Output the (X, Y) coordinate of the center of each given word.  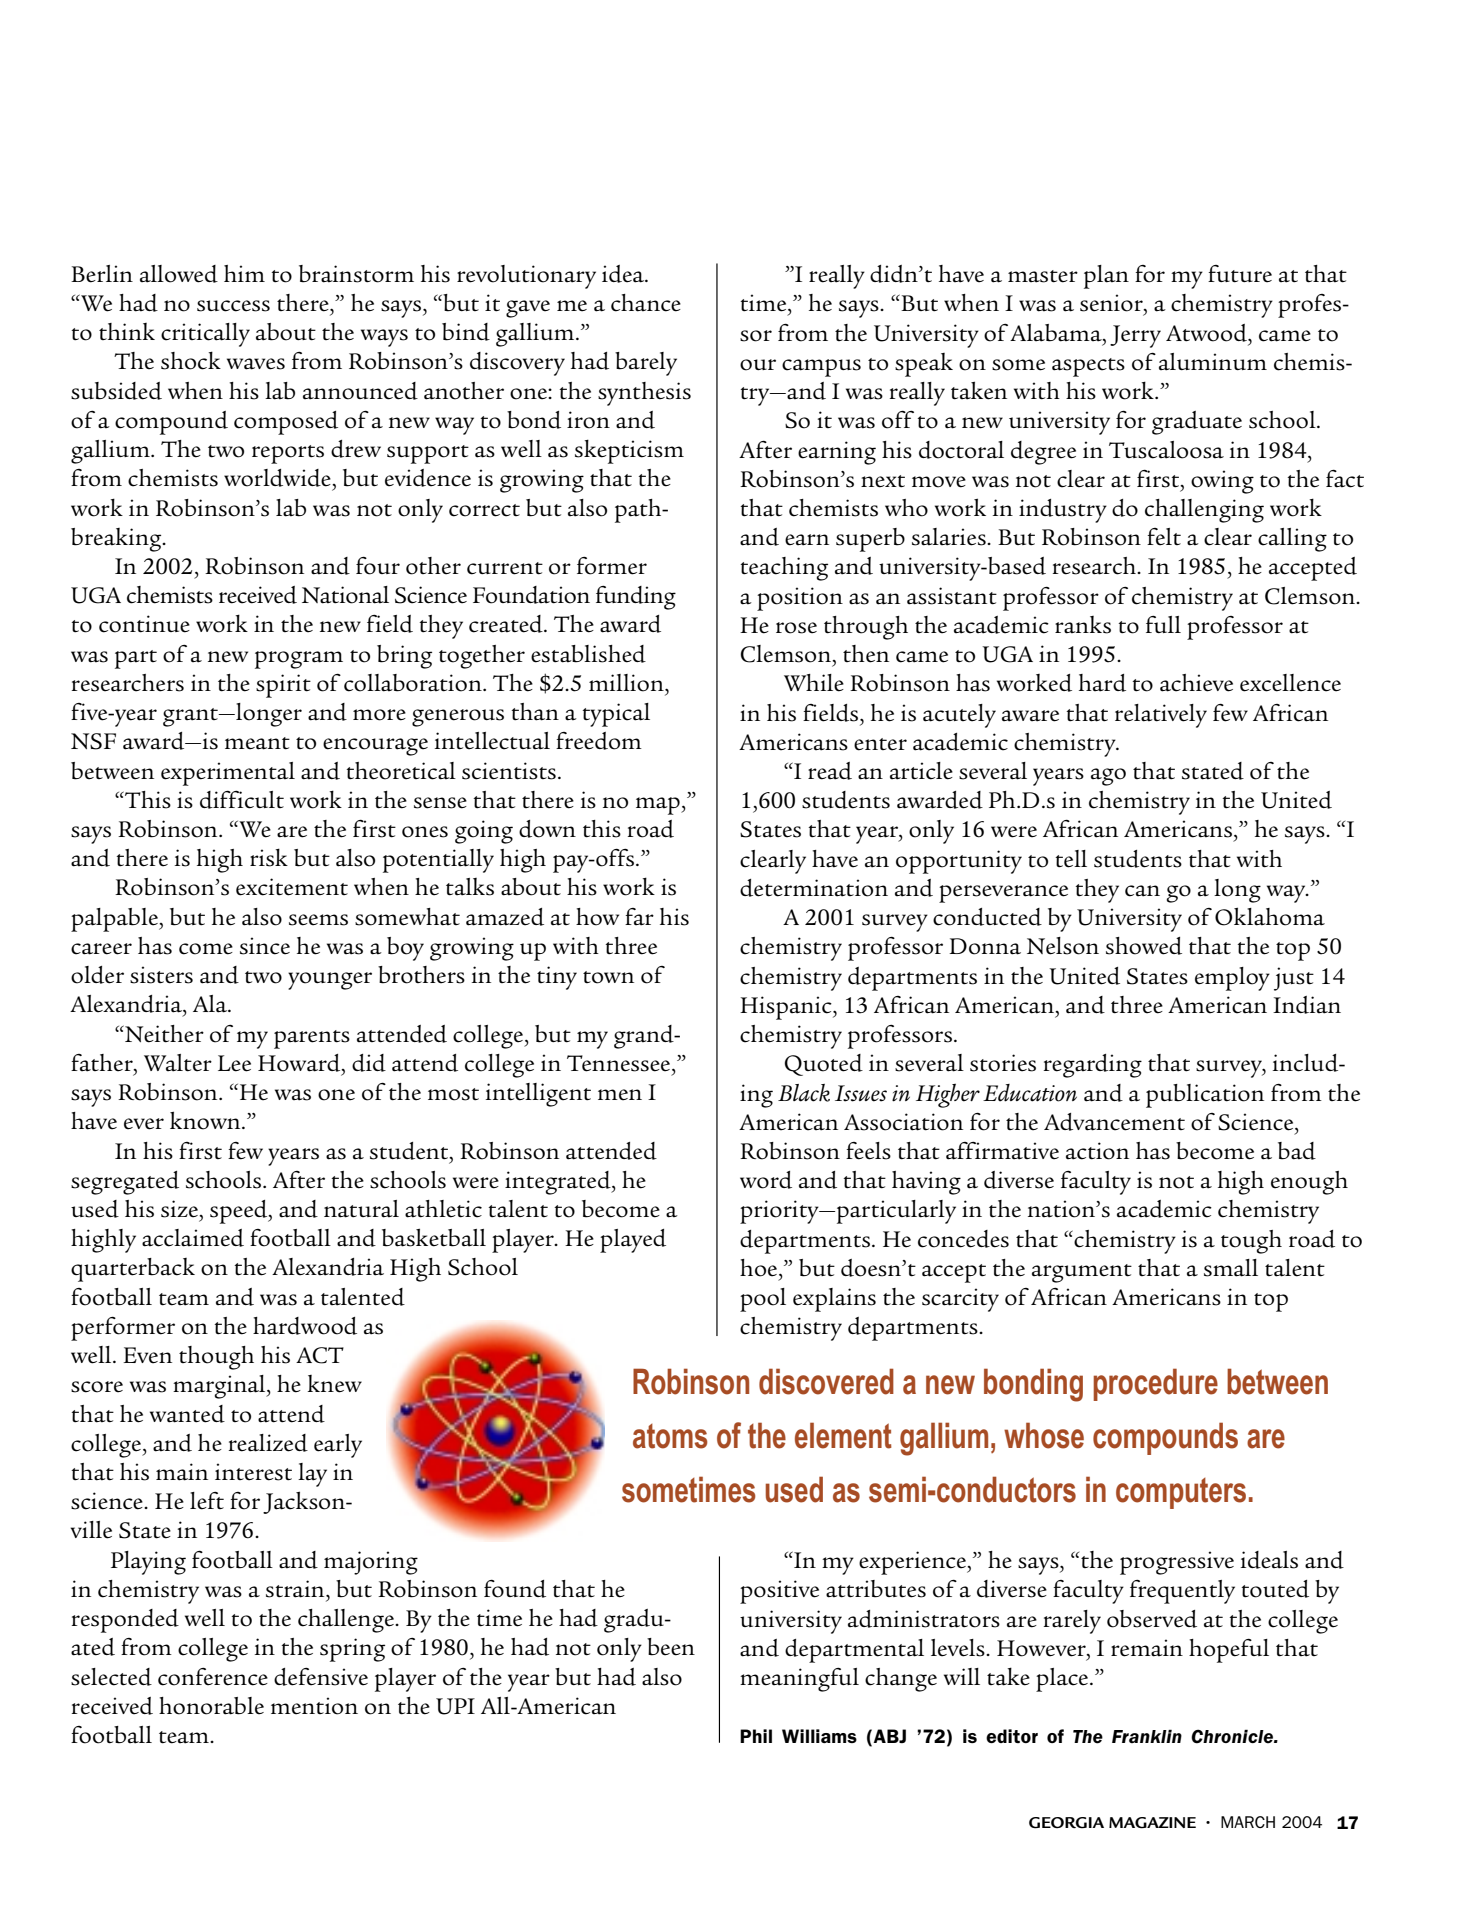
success (233, 306)
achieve (1196, 683)
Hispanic (787, 1008)
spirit (283, 686)
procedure (1155, 1384)
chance (646, 303)
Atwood (1207, 333)
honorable (211, 1706)
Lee (234, 1063)
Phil (756, 1736)
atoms (670, 1436)
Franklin (1147, 1736)
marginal (220, 1387)
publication (1205, 1096)
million (627, 683)
